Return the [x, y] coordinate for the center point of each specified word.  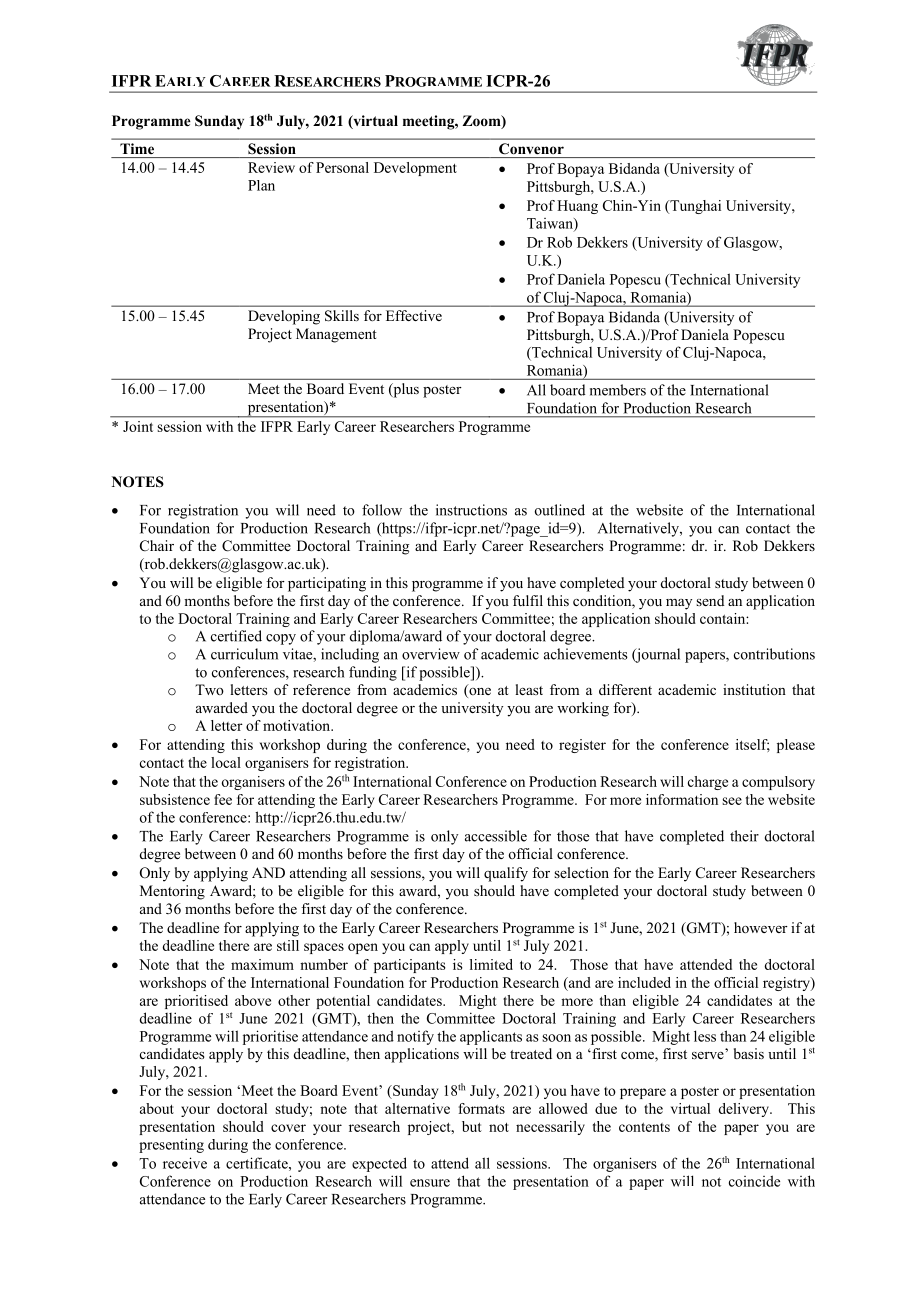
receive [185, 1163]
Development [415, 169]
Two [209, 689]
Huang [577, 207]
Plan [261, 185]
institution [754, 689]
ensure [430, 1183]
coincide [754, 1181]
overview [431, 654]
